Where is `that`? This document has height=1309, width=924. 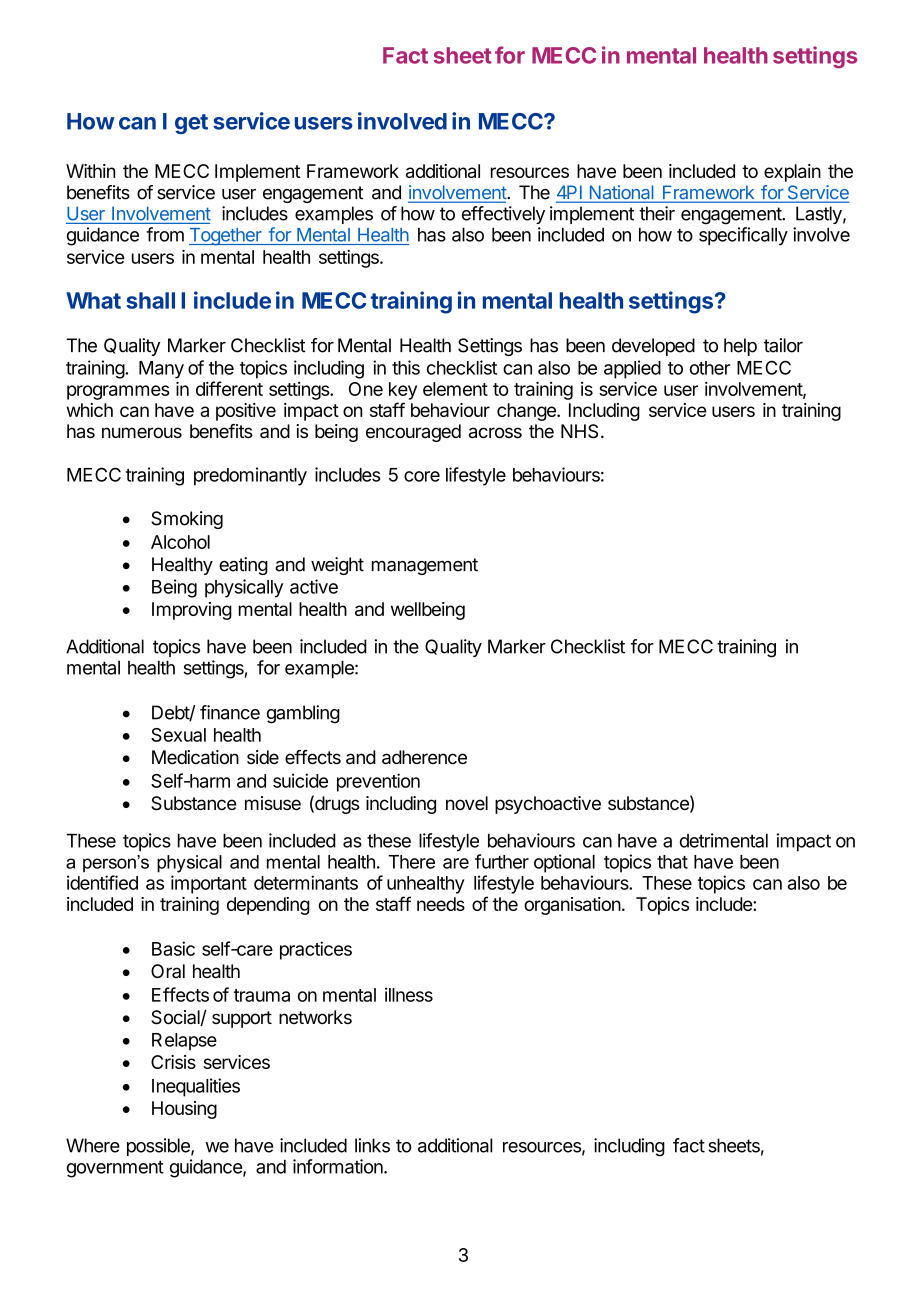
that is located at coordinates (672, 862).
